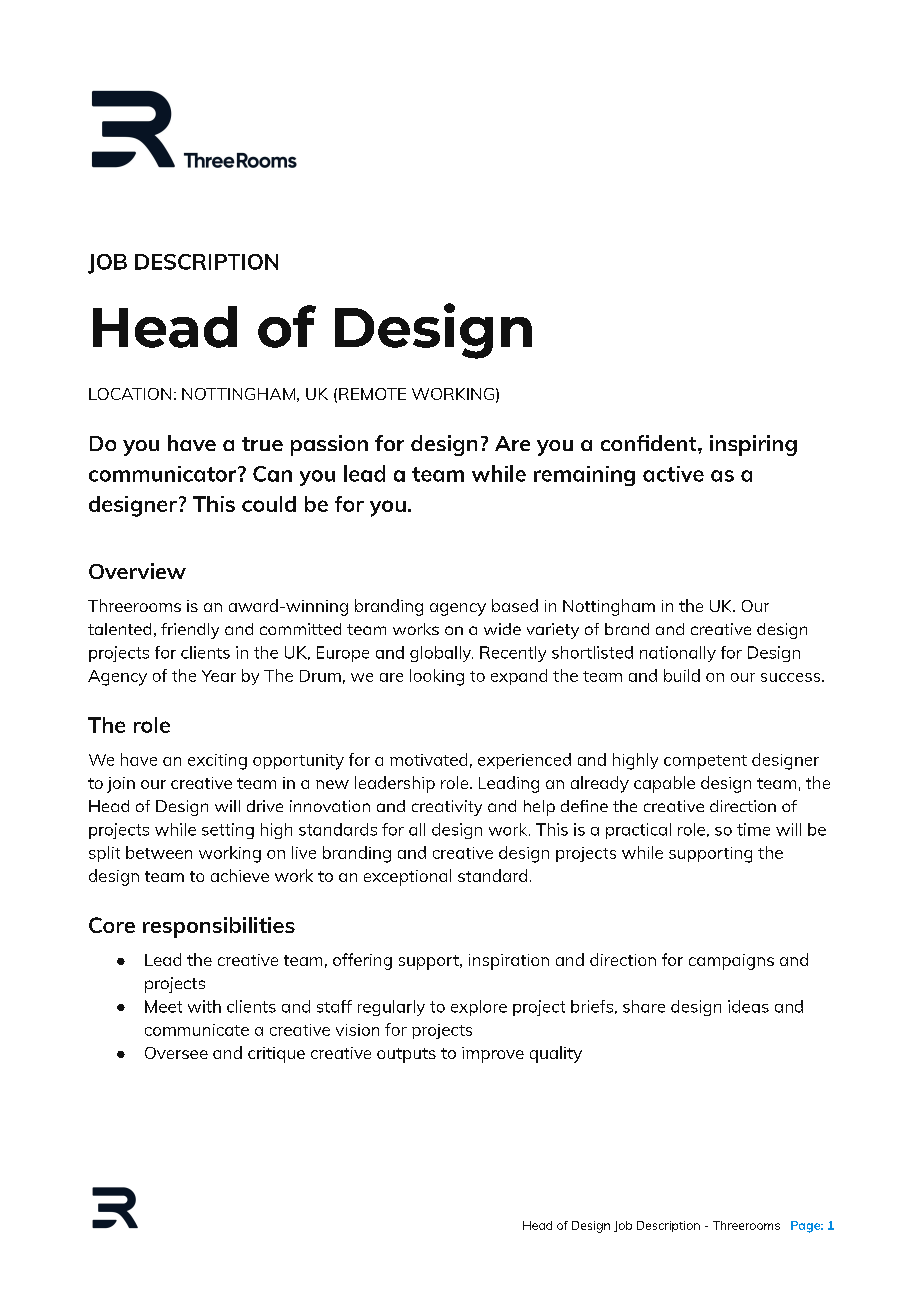  I want to click on LOCATION, so click(130, 394).
